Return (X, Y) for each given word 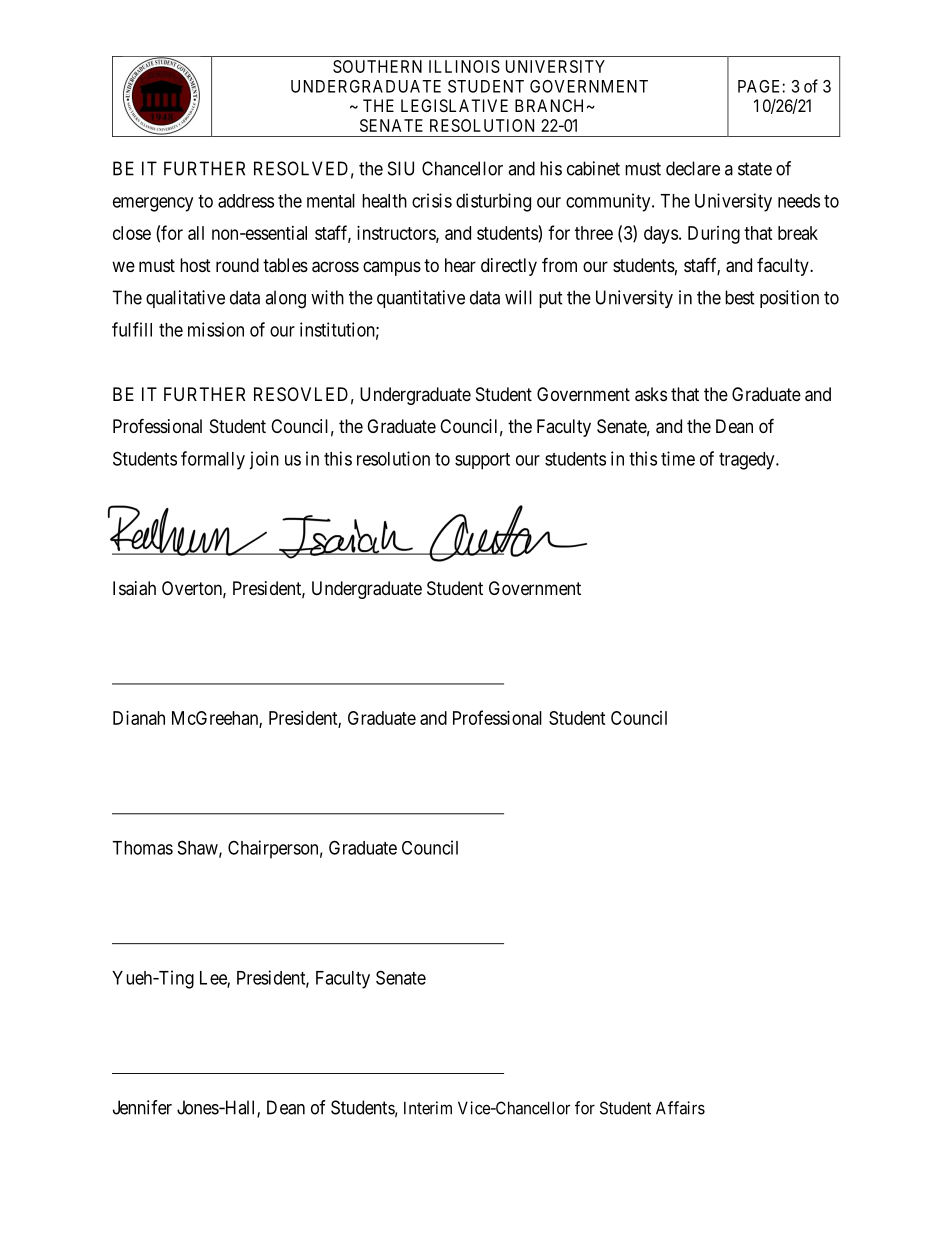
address (246, 201)
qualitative (185, 299)
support (482, 461)
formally (213, 460)
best (740, 297)
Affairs (680, 1108)
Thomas (142, 848)
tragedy (748, 461)
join (264, 460)
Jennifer (142, 1107)
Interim (428, 1108)
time (678, 458)
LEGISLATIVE (454, 105)
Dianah (139, 718)
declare (693, 168)
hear (460, 265)
